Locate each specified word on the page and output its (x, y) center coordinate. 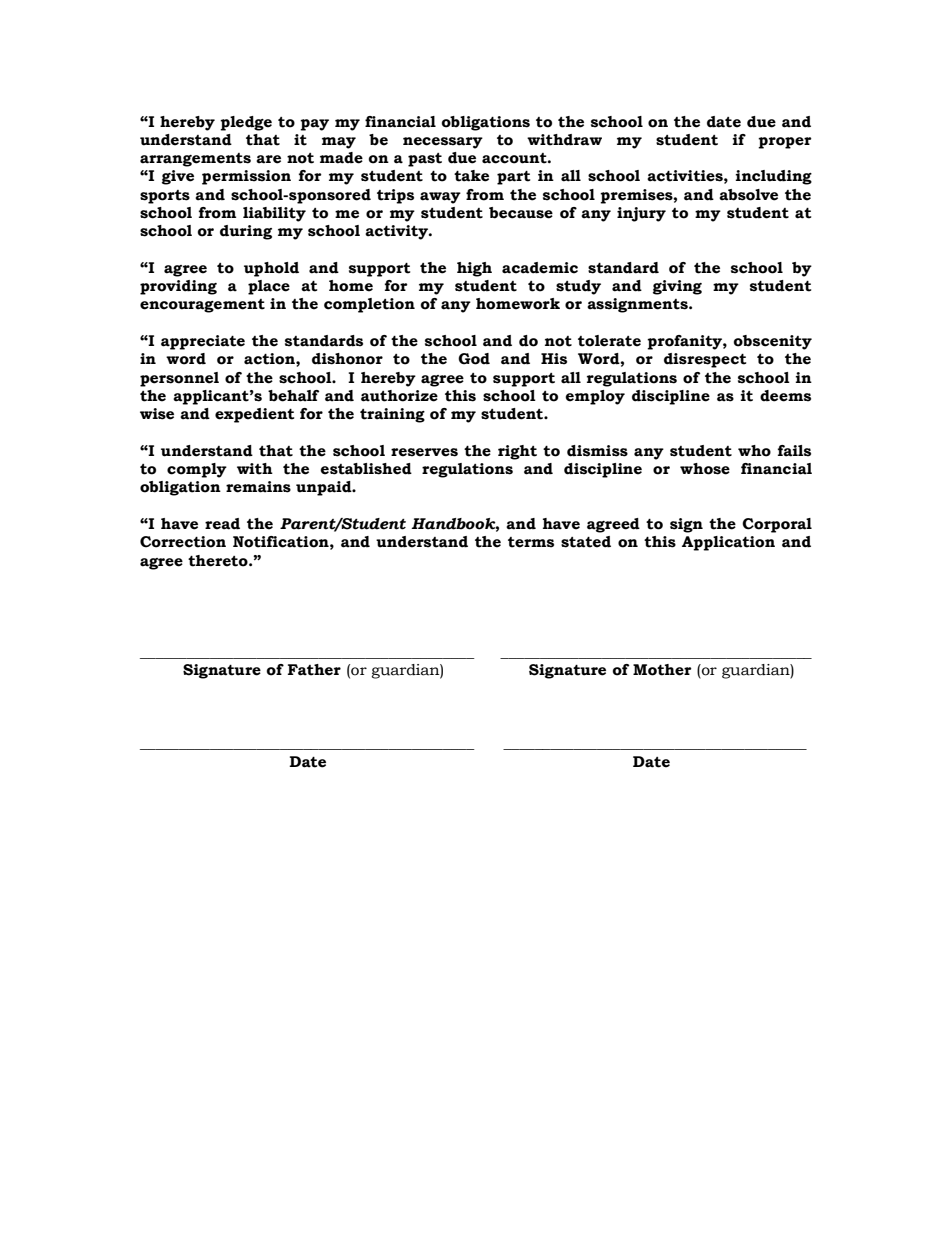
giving (677, 287)
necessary (443, 143)
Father (314, 670)
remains (258, 487)
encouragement (202, 306)
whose (705, 469)
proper (785, 143)
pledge (246, 123)
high (474, 269)
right (517, 452)
